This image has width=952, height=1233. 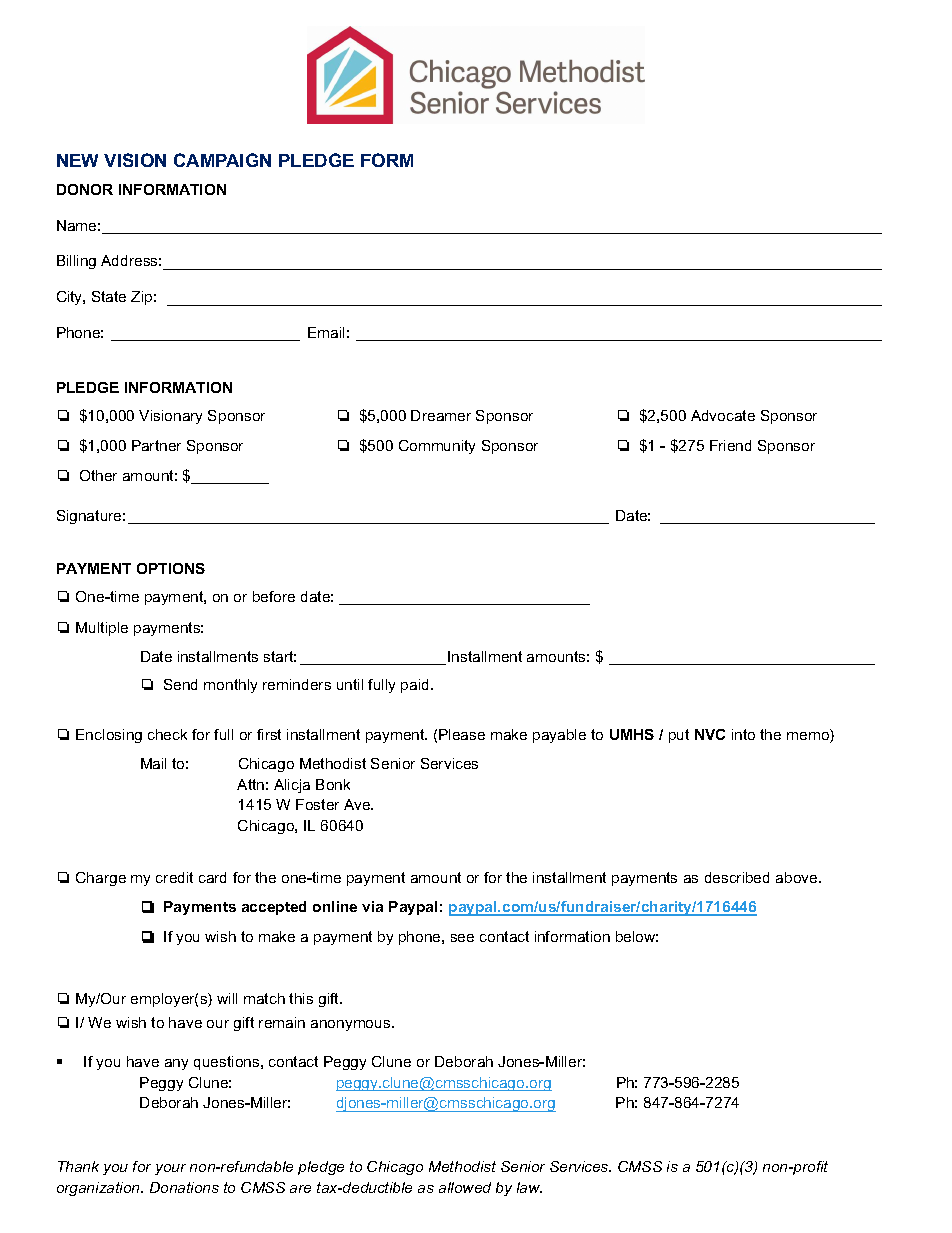 I want to click on Friend, so click(x=730, y=445).
